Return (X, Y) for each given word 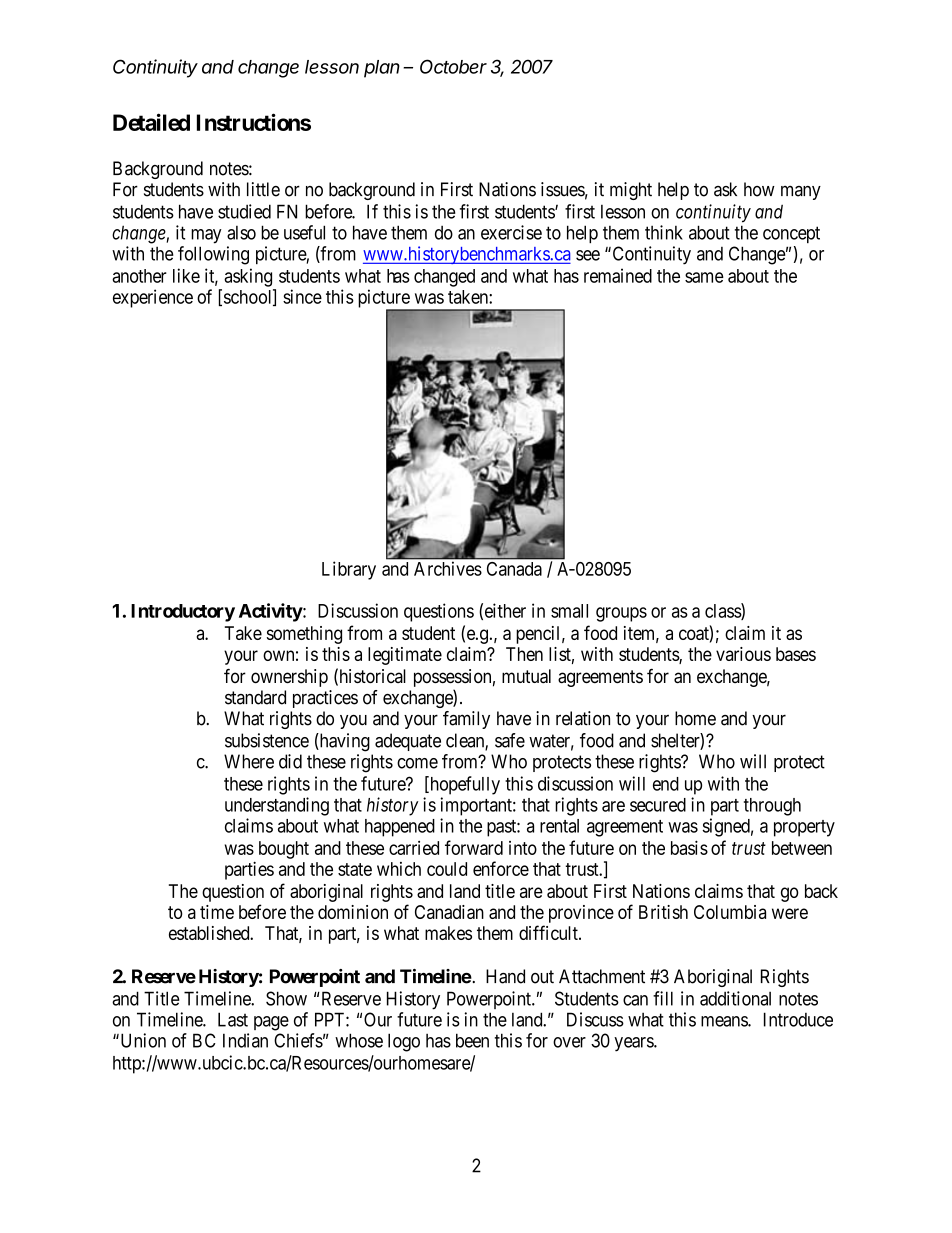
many (801, 192)
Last (233, 1019)
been (472, 1040)
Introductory (183, 613)
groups (621, 614)
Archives (448, 569)
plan (382, 69)
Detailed (151, 122)
